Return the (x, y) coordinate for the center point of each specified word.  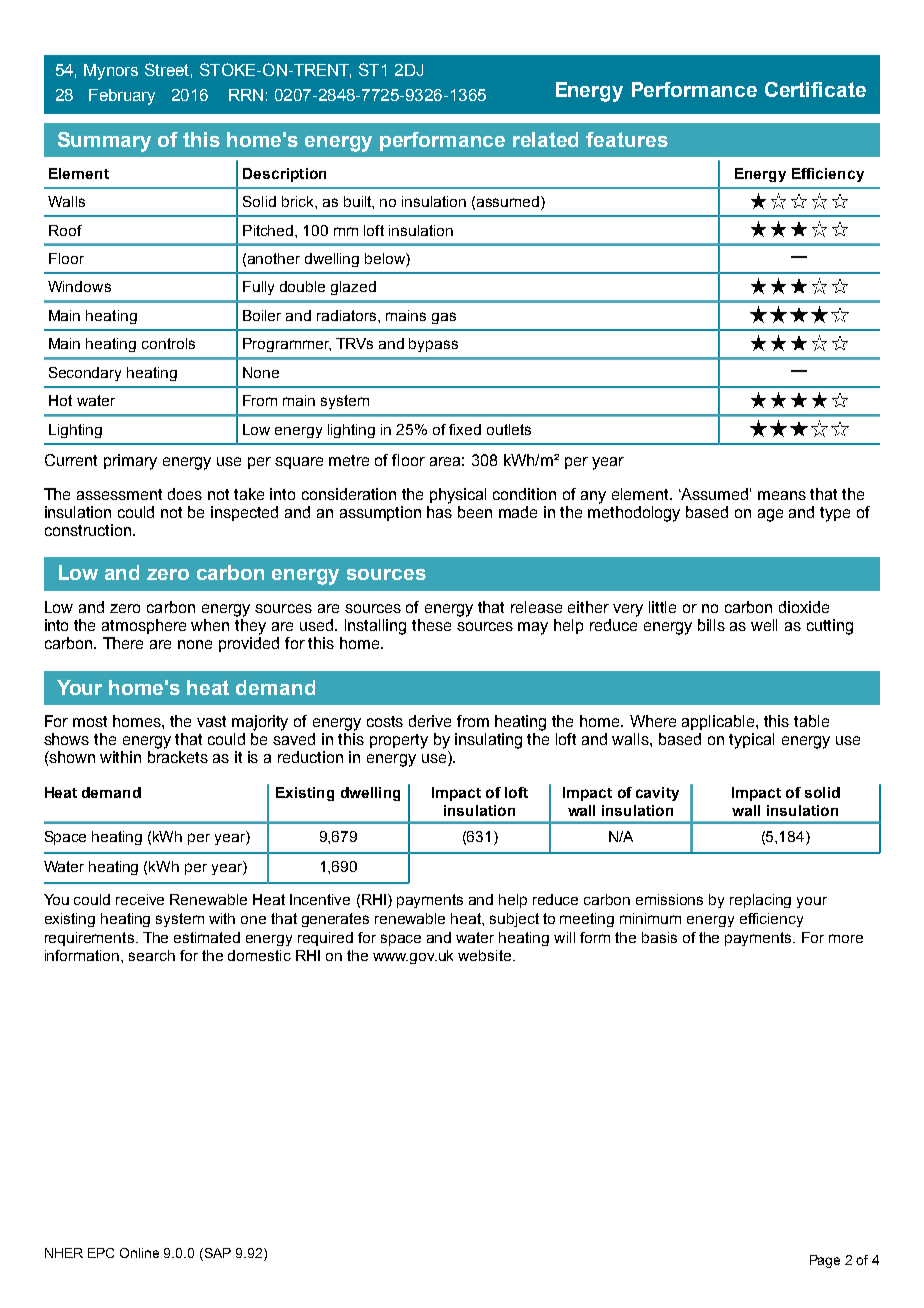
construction (88, 530)
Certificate (815, 89)
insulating (488, 741)
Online (139, 1253)
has (439, 512)
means (782, 495)
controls (168, 343)
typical (751, 741)
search (152, 955)
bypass (433, 345)
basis (659, 937)
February (122, 97)
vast (211, 721)
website (486, 955)
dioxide (804, 607)
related (545, 139)
